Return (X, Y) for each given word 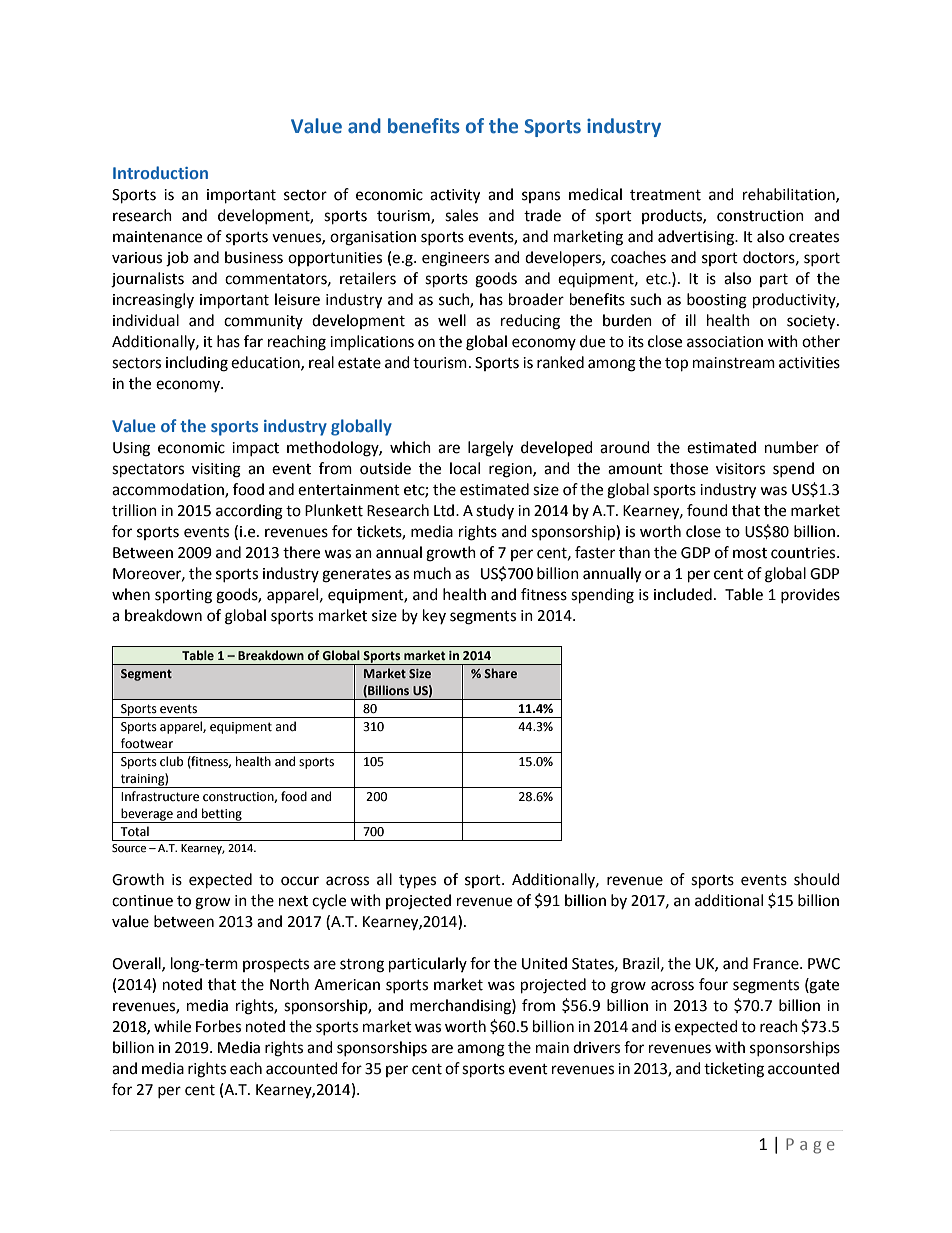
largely (490, 449)
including (197, 364)
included (683, 594)
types (417, 882)
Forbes (218, 1026)
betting (222, 815)
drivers (596, 1047)
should (817, 879)
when (131, 594)
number (792, 447)
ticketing (734, 1070)
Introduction (160, 172)
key (434, 616)
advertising (697, 238)
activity (455, 196)
